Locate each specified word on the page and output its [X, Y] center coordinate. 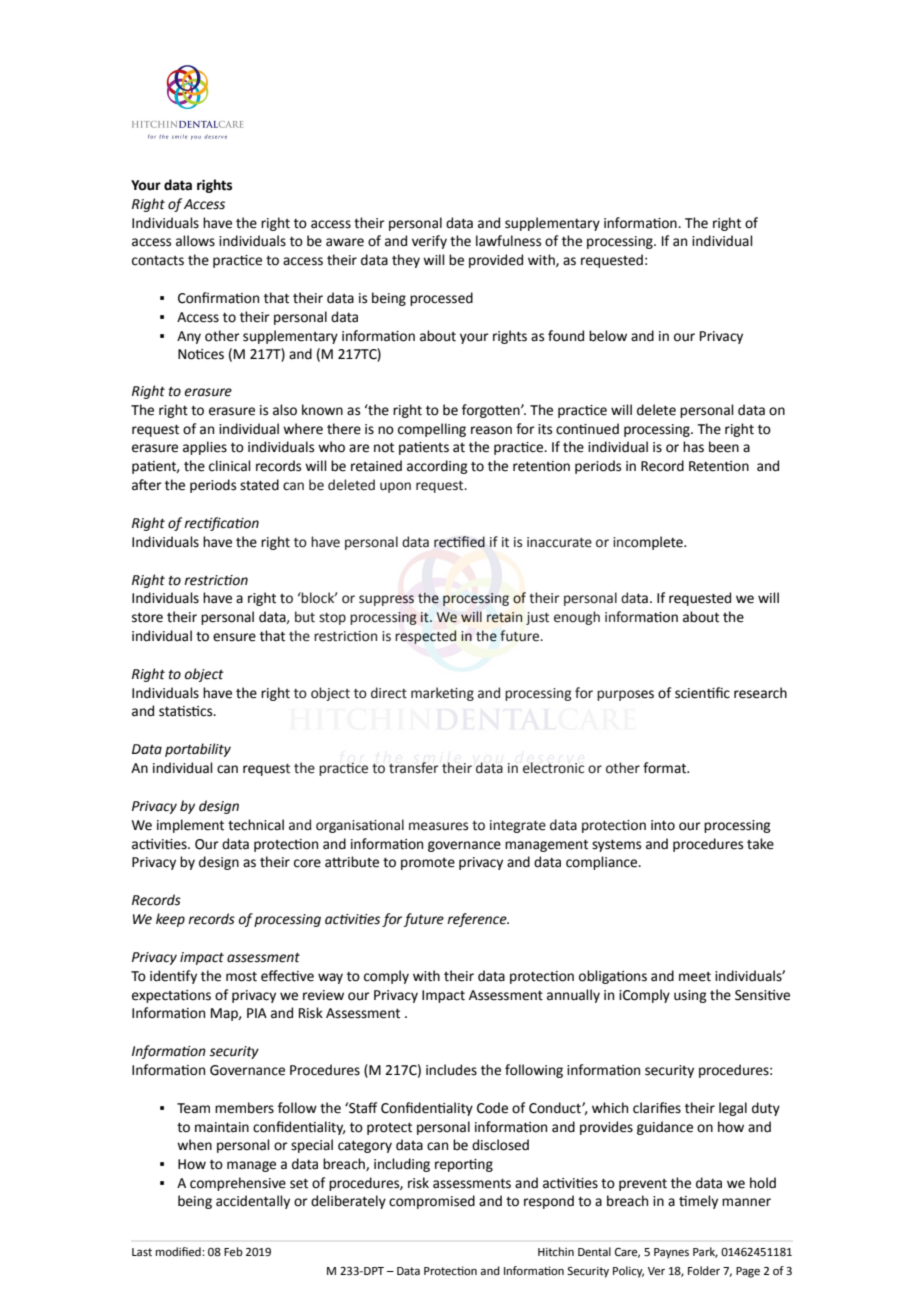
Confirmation [218, 298]
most [241, 977]
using [690, 996]
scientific [702, 693]
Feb [233, 1252]
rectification [221, 524]
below [608, 336]
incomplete [649, 543]
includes [451, 1070]
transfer [414, 768]
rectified [459, 542]
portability [198, 750]
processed [441, 299]
